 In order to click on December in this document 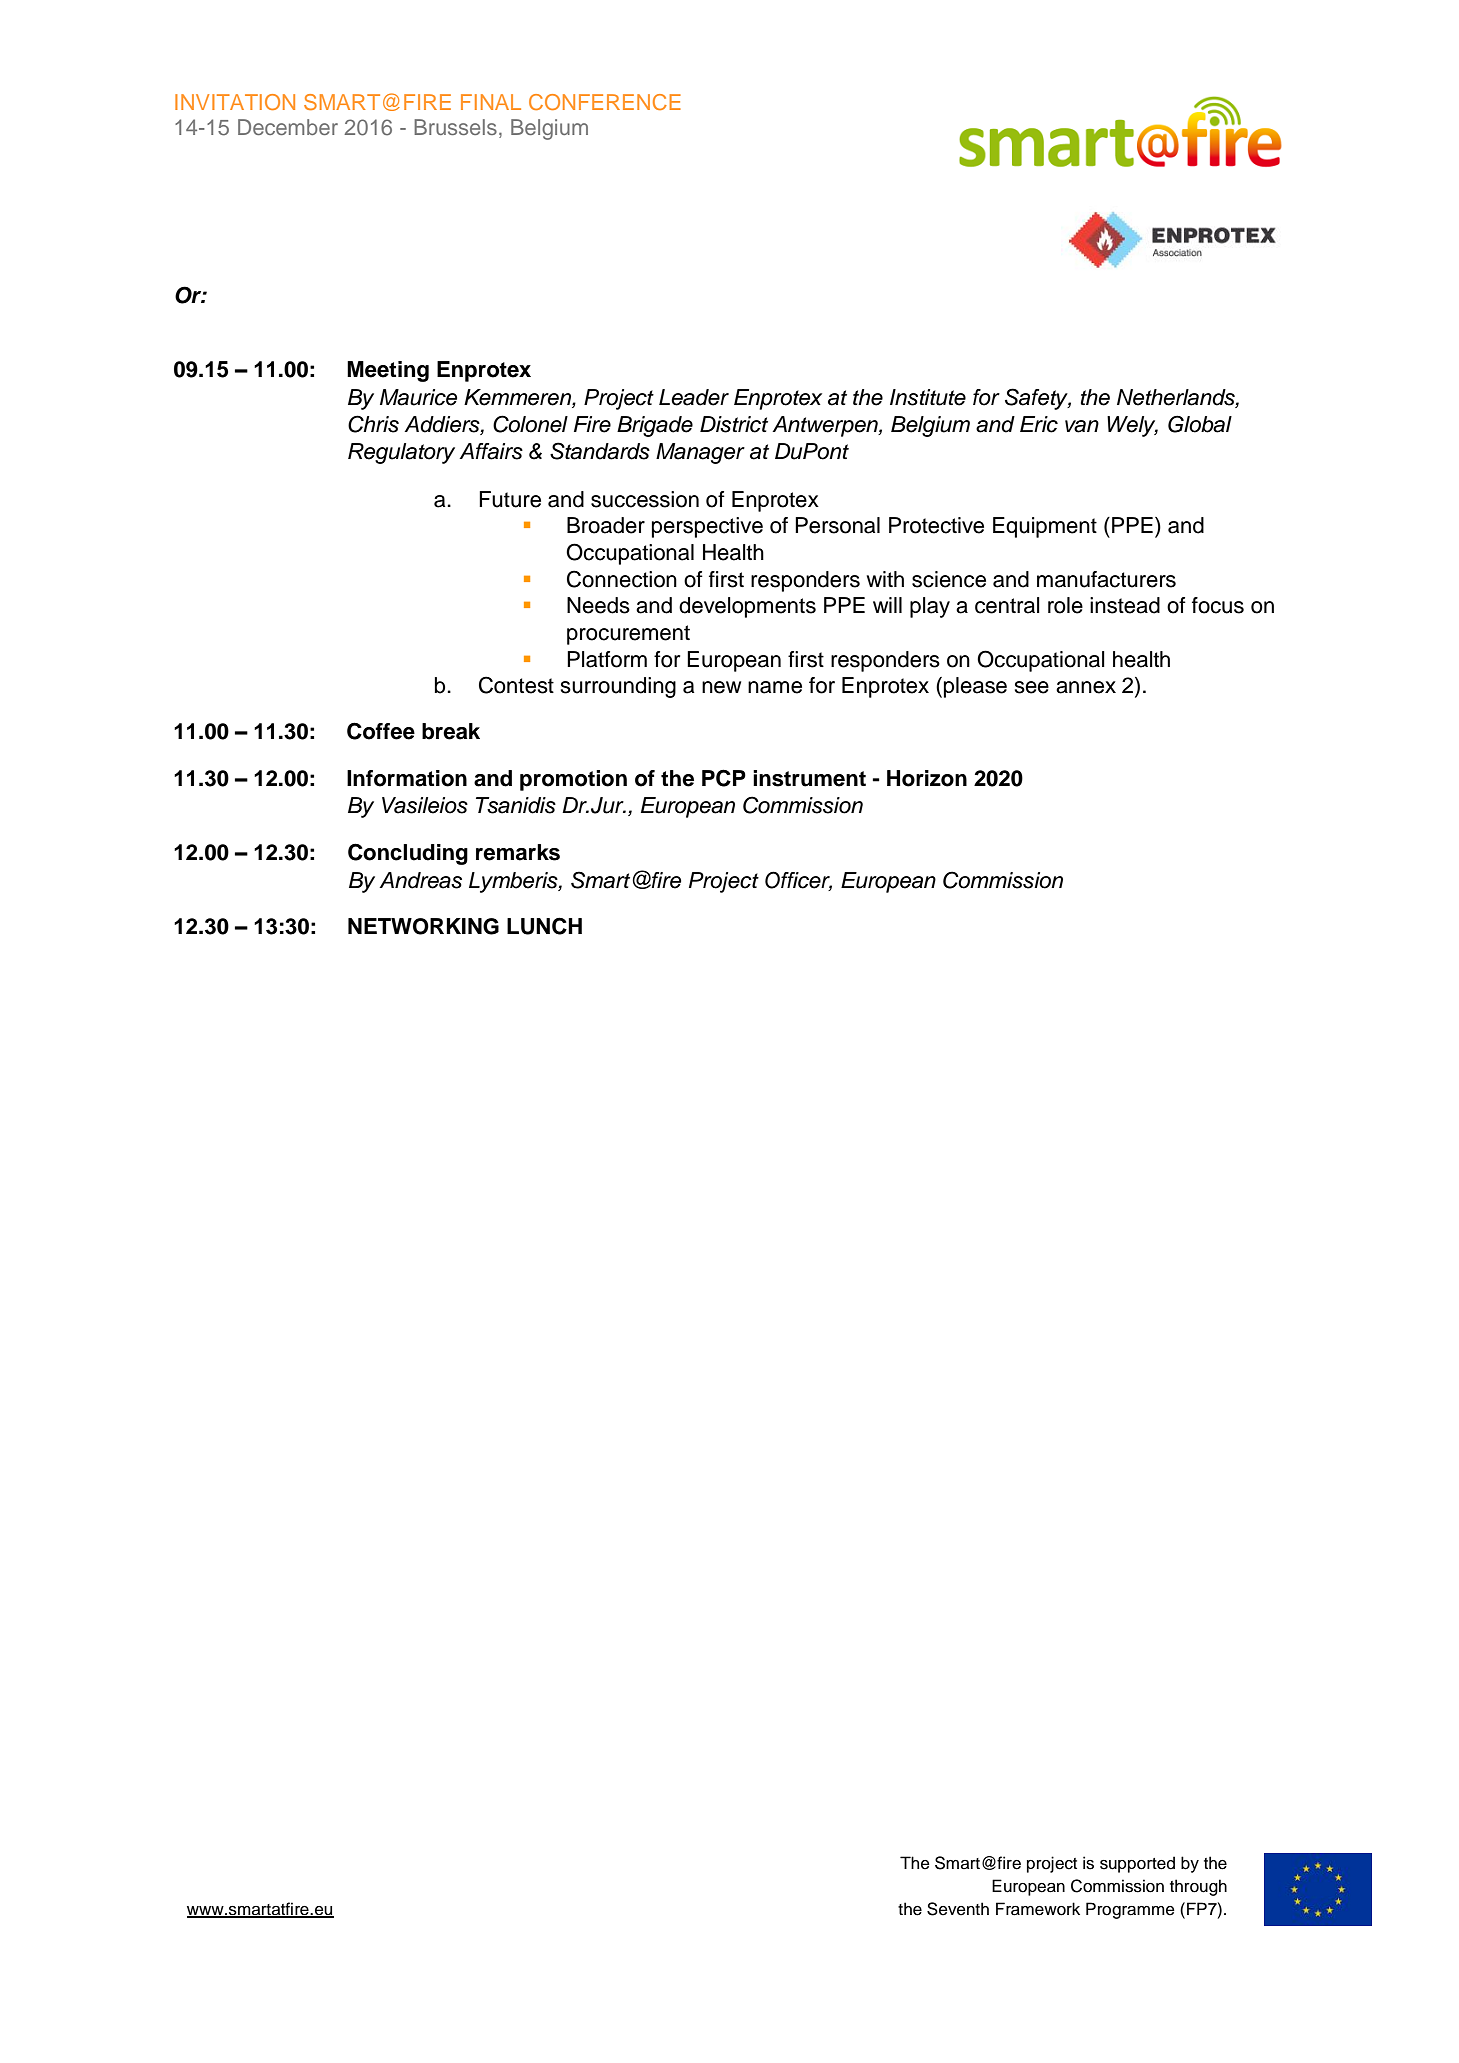, I will do `click(288, 127)`.
